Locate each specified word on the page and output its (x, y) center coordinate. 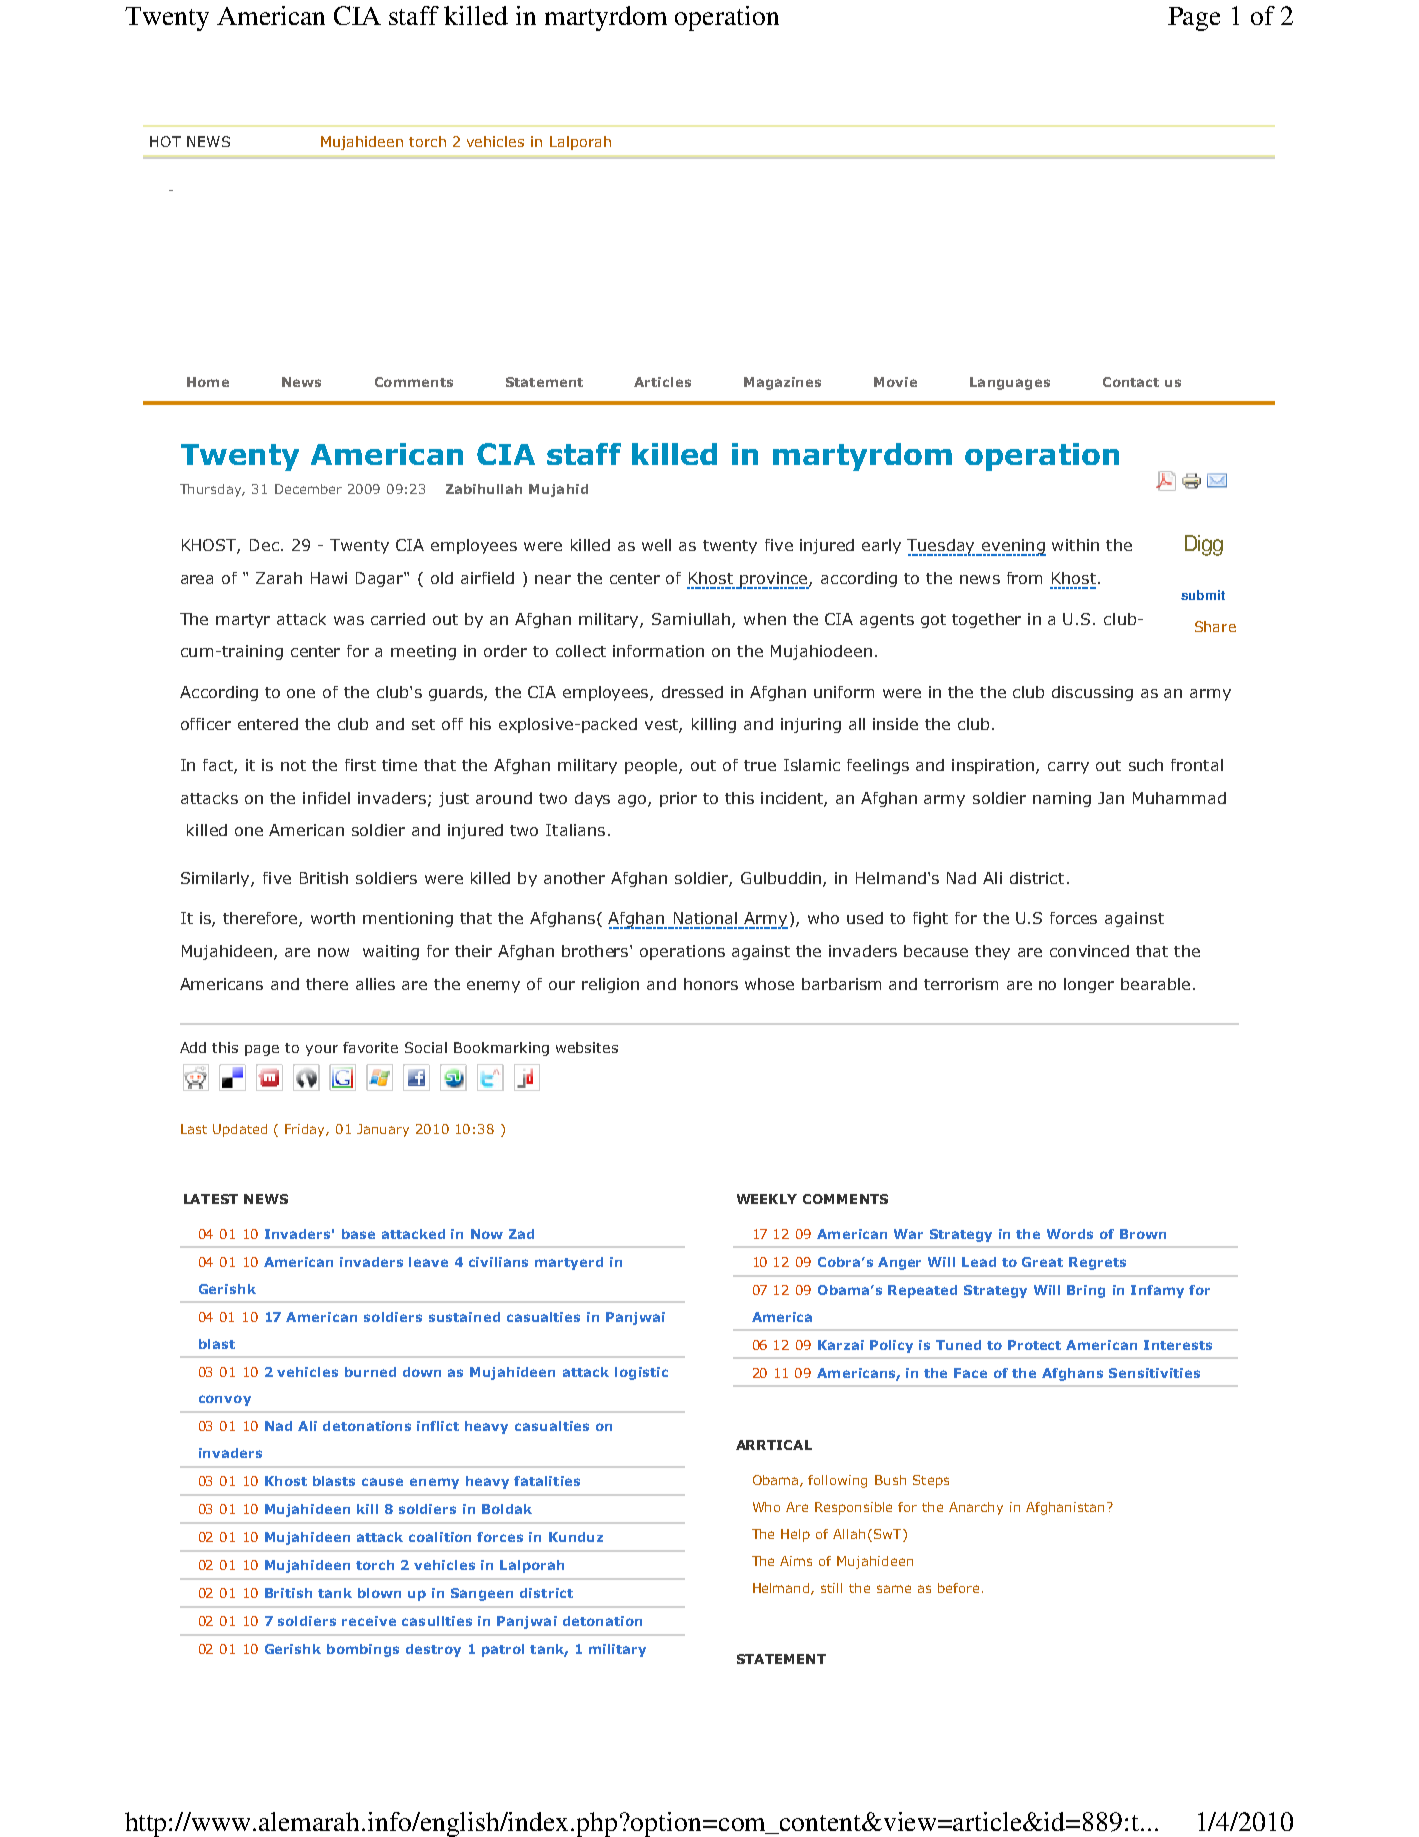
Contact (1131, 382)
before (958, 1588)
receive (369, 1621)
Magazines (782, 383)
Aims (796, 1561)
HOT (165, 141)
